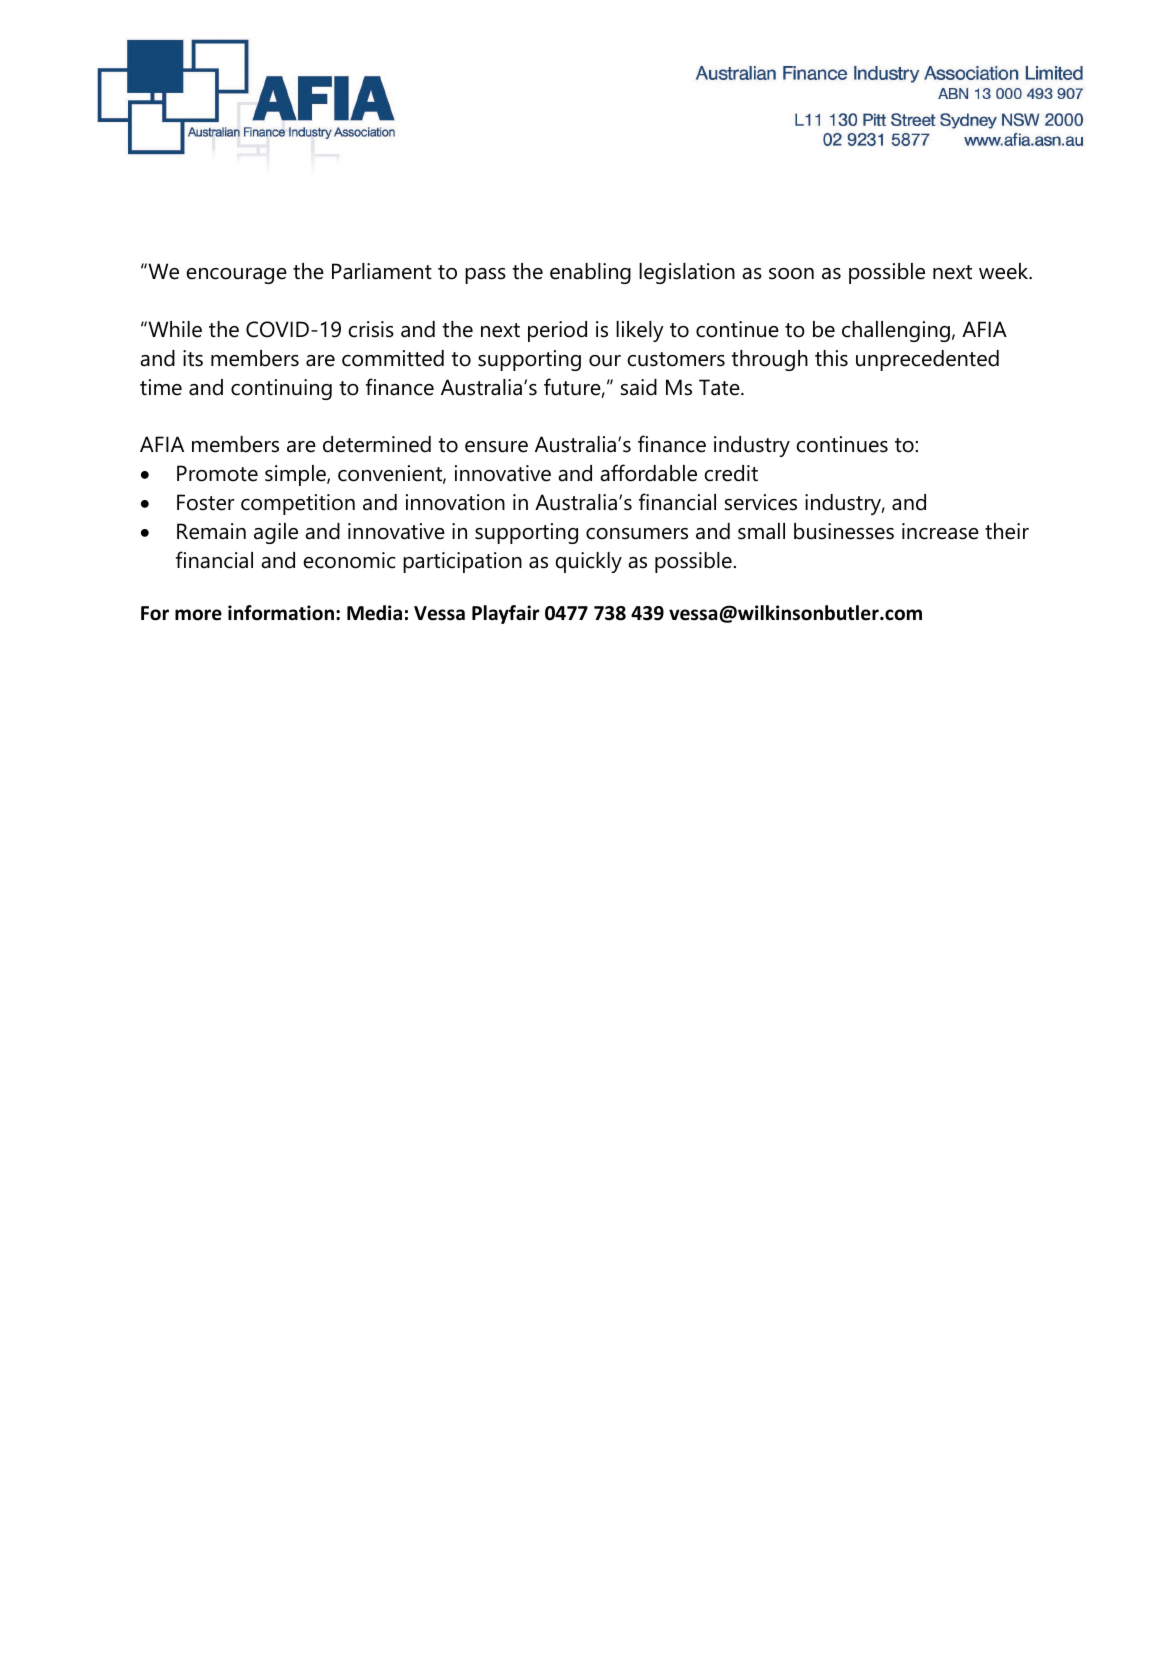 The height and width of the screenshot is (1662, 1175). What do you see at coordinates (236, 276) in the screenshot?
I see `encourage` at bounding box center [236, 276].
